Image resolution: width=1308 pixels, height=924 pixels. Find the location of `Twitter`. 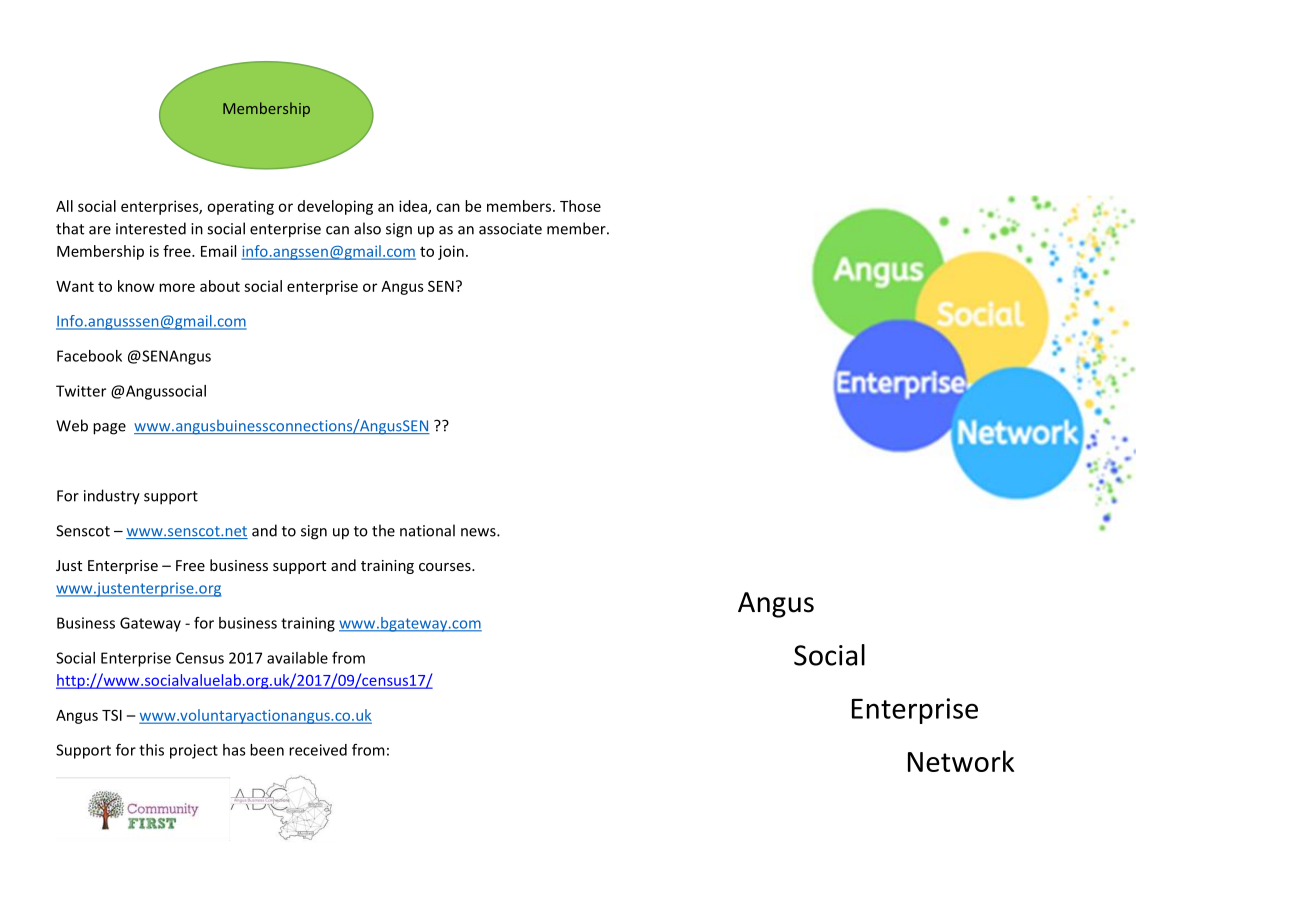

Twitter is located at coordinates (81, 391).
